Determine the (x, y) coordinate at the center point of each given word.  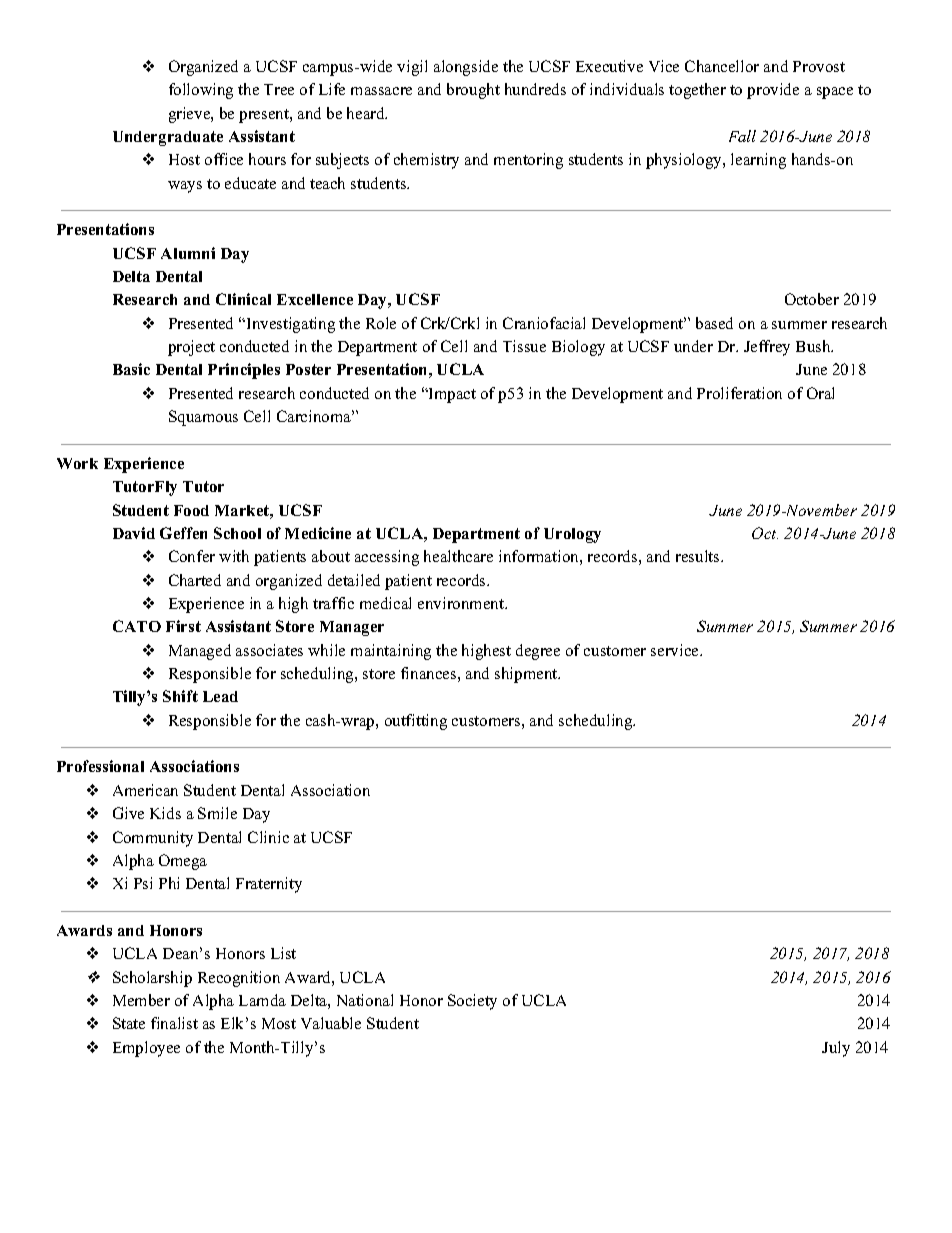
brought (473, 91)
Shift (180, 696)
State (129, 1023)
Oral (820, 393)
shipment (527, 675)
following (201, 91)
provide (773, 91)
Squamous (203, 418)
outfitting (416, 722)
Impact (451, 395)
